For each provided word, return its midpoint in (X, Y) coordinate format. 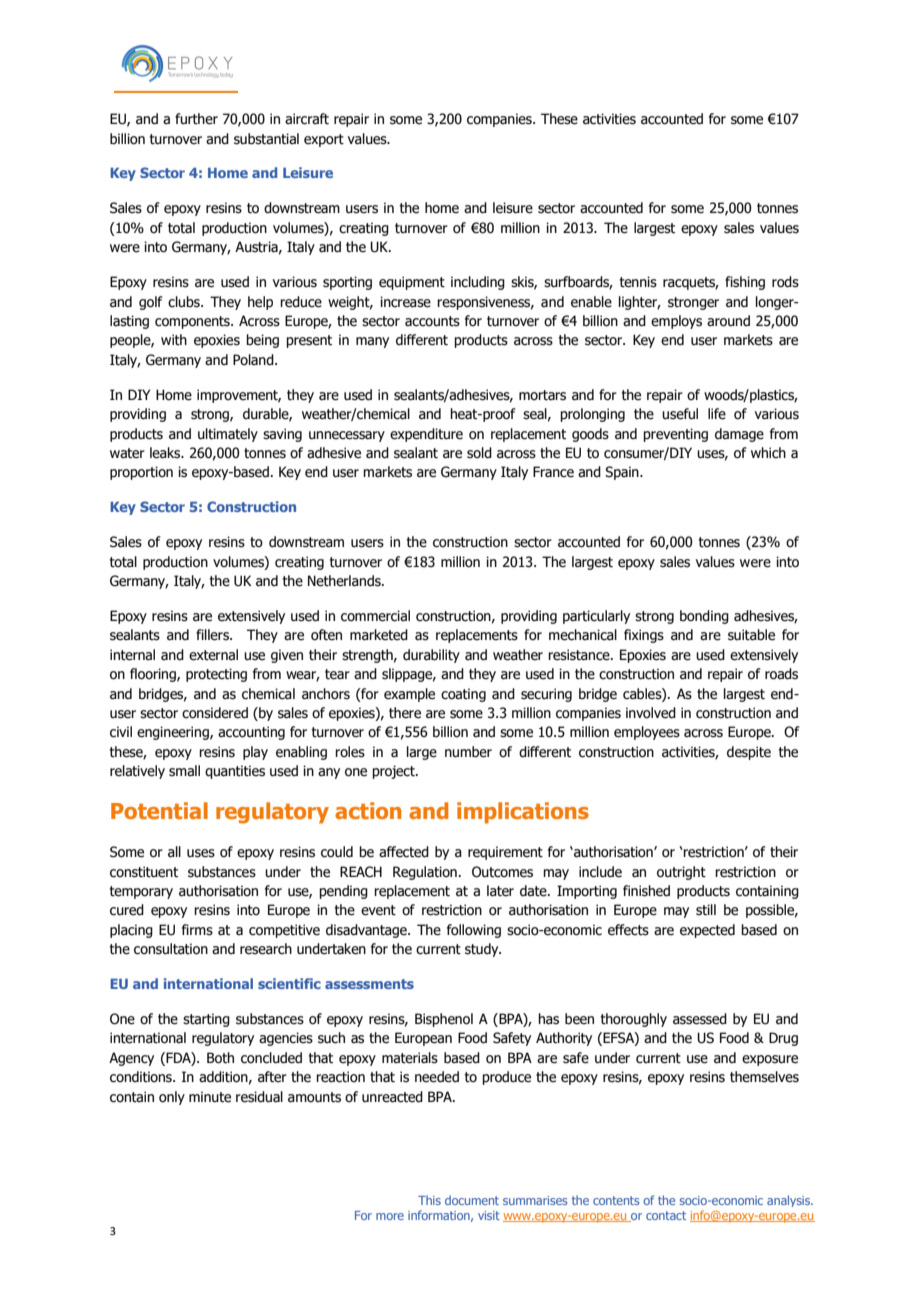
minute (210, 1097)
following (474, 931)
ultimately (228, 435)
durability (431, 656)
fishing (745, 283)
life (717, 414)
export (324, 140)
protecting (216, 675)
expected (707, 931)
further (196, 119)
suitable (751, 635)
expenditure (426, 435)
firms (197, 930)
